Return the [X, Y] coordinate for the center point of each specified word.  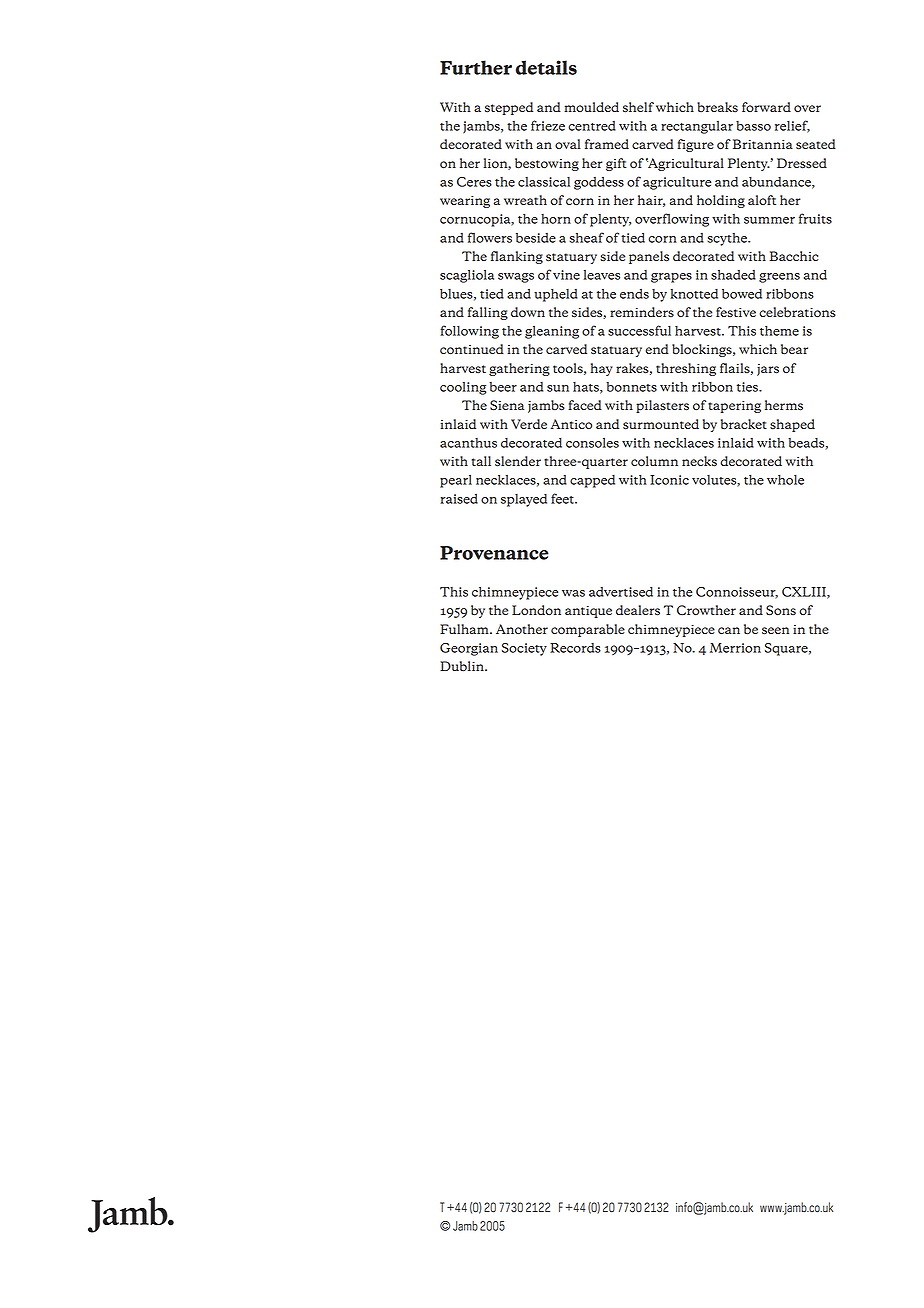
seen [775, 631]
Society [524, 649]
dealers [638, 610]
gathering [519, 369]
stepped [509, 108]
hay [601, 369]
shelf [638, 107]
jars [768, 370]
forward [766, 107]
